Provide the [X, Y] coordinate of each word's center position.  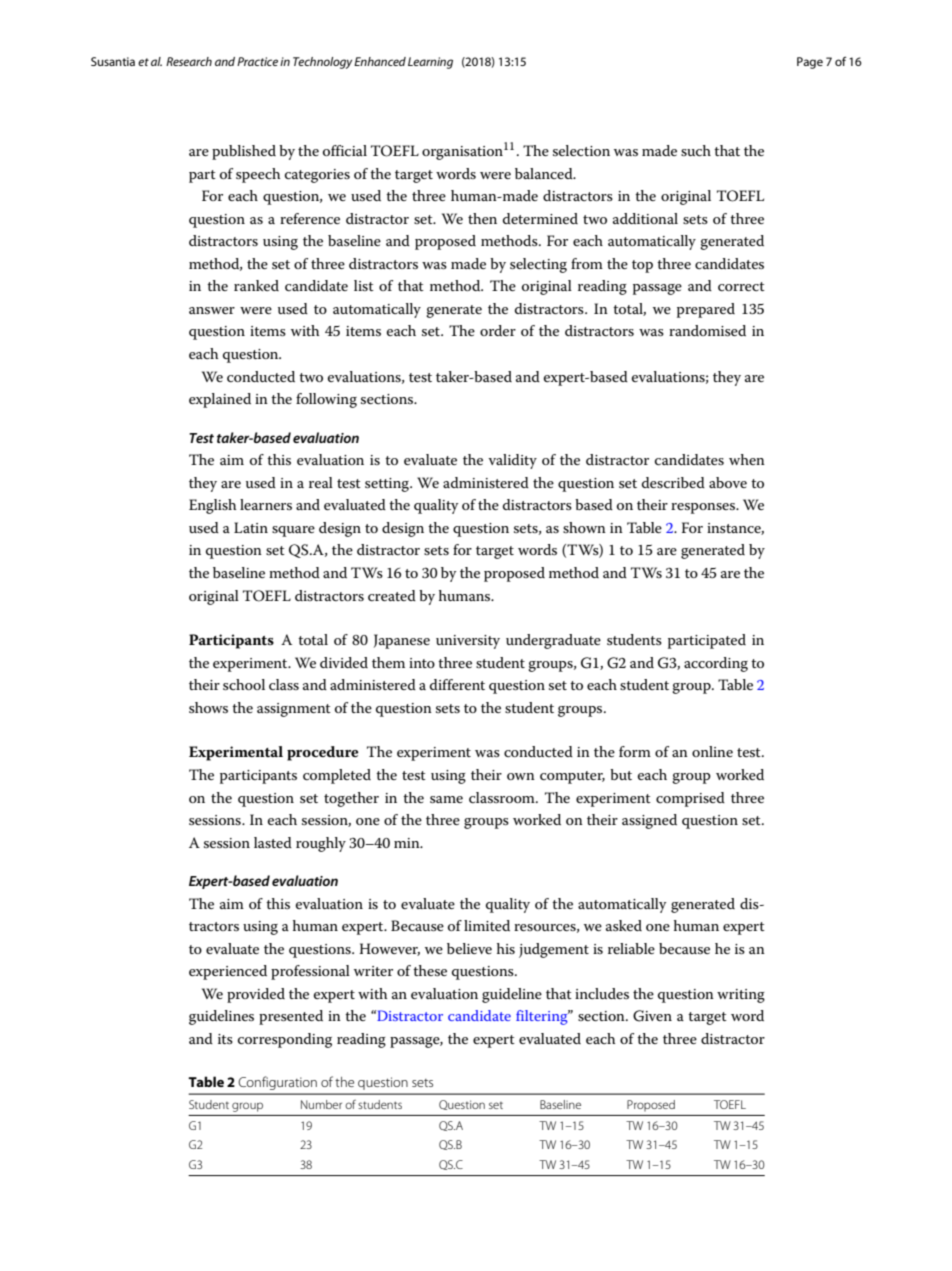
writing [741, 996]
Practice [257, 61]
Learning [430, 63]
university [468, 642]
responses [704, 508]
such [696, 150]
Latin [251, 527]
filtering [543, 1017]
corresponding [285, 1040]
